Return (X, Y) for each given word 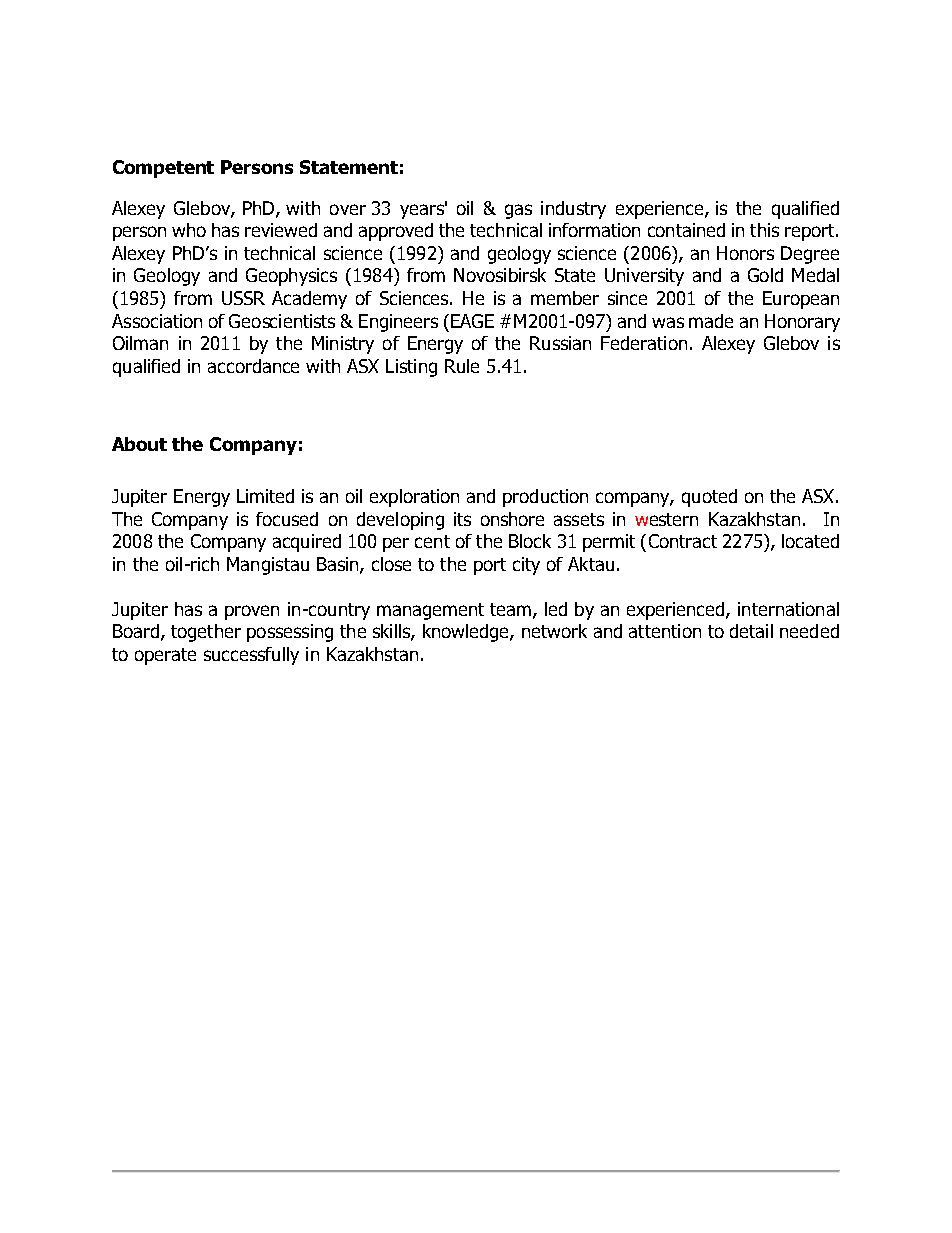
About (139, 444)
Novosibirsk (500, 275)
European (801, 300)
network (554, 631)
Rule (462, 366)
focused (287, 519)
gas (518, 211)
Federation (644, 343)
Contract (683, 541)
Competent (163, 169)
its (462, 519)
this (764, 230)
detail (751, 631)
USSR (243, 298)
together (206, 633)
